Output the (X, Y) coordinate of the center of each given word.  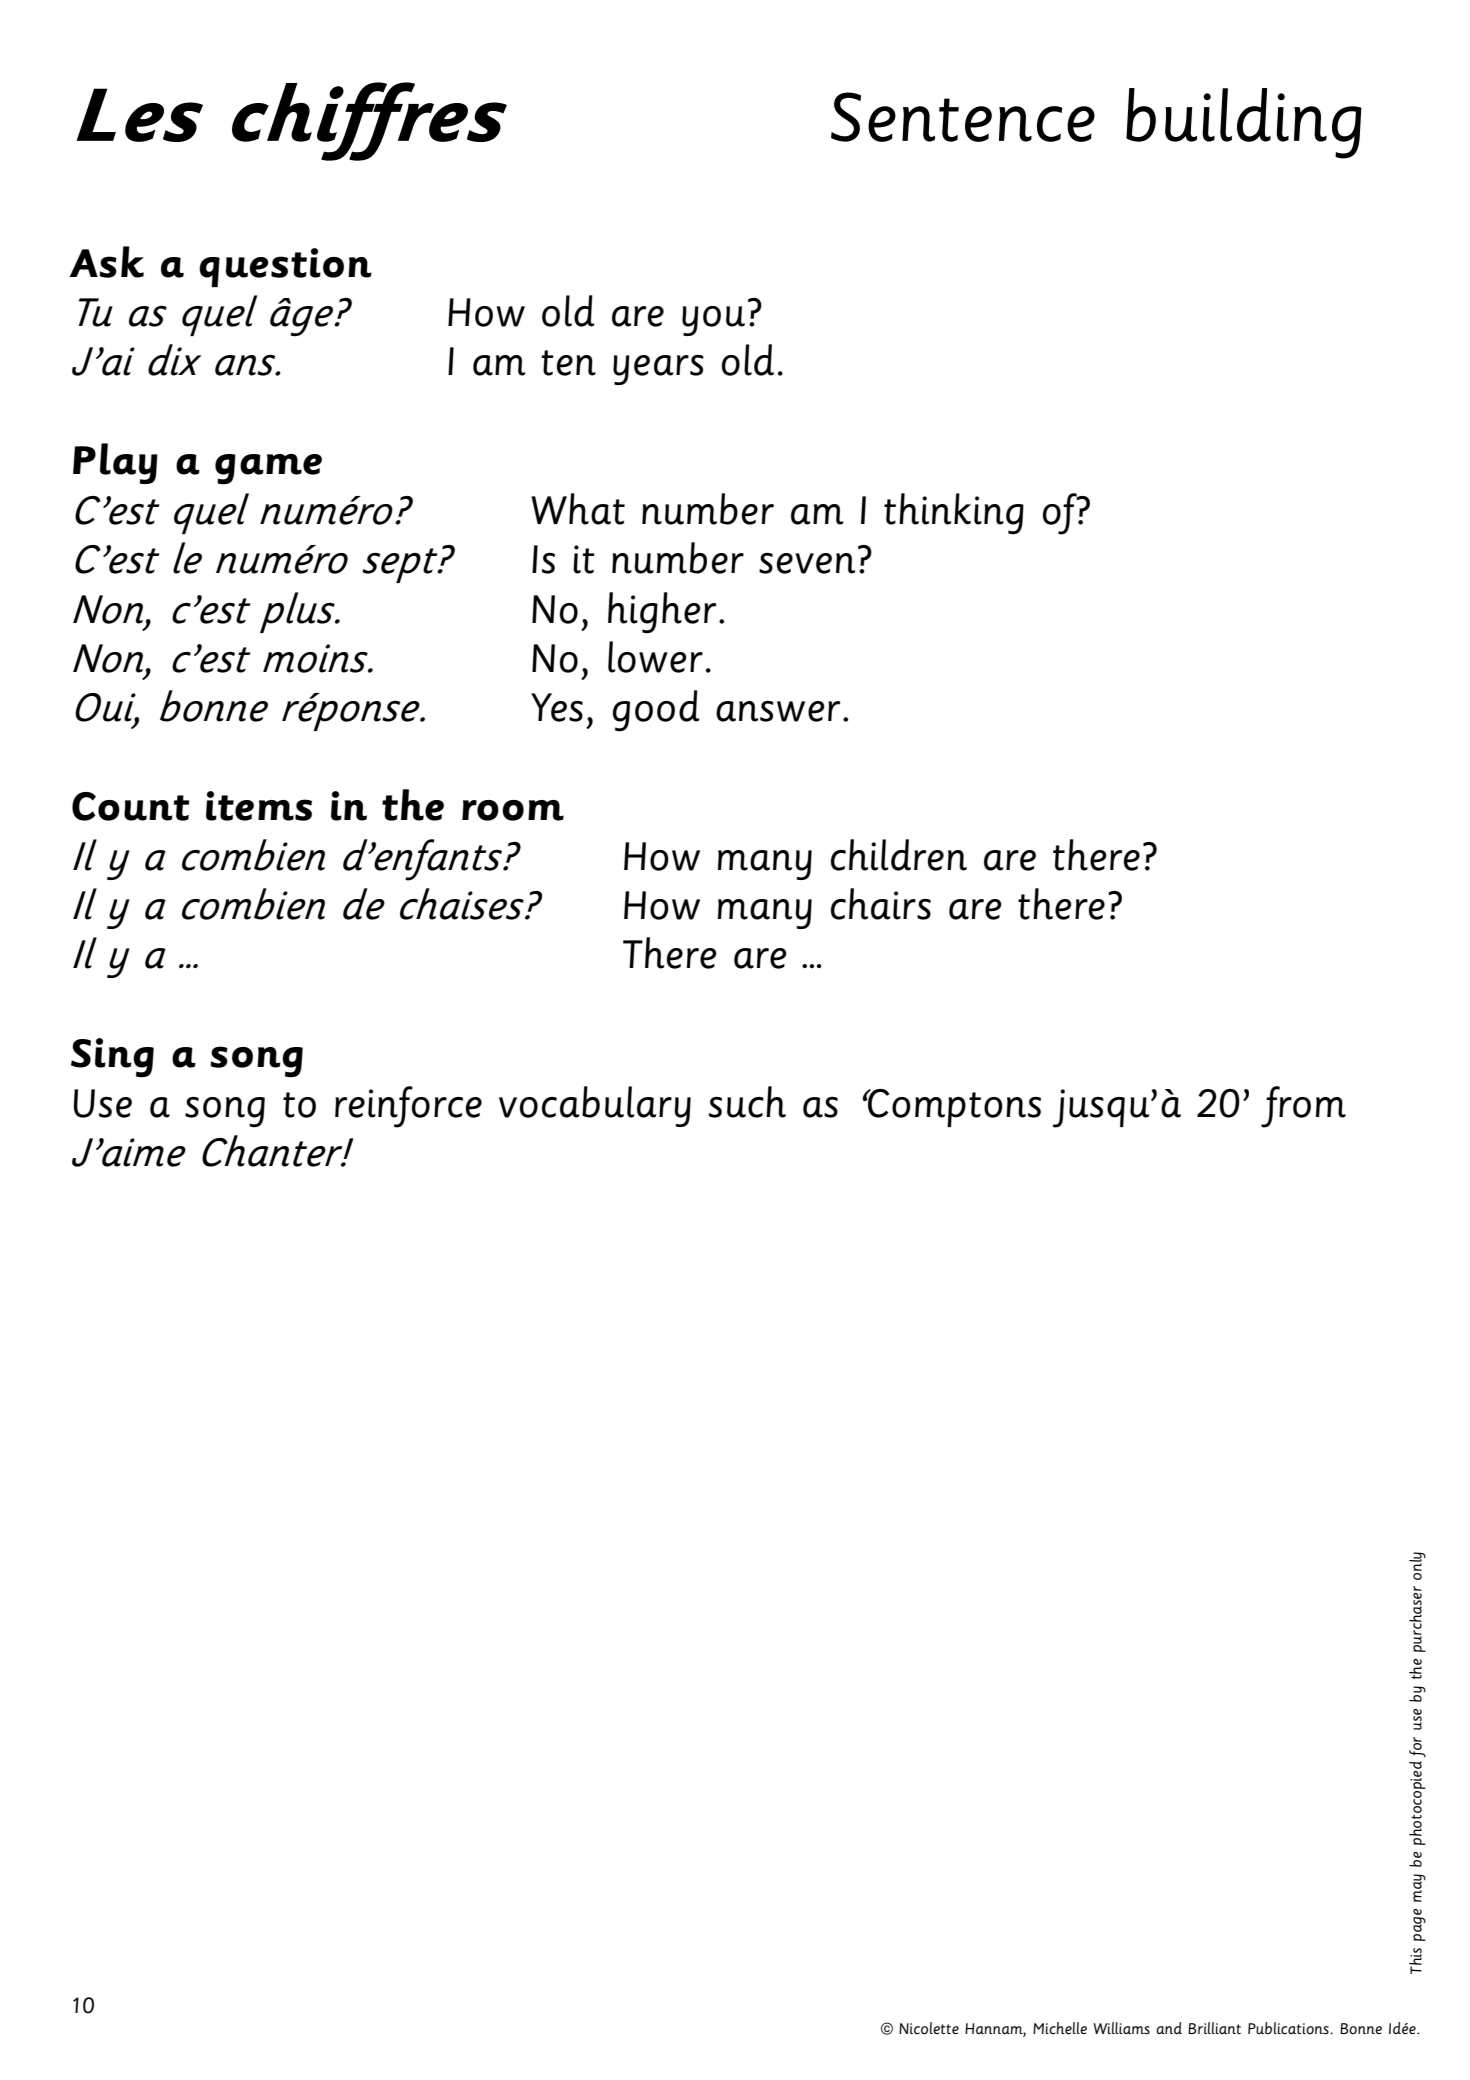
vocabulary (595, 1106)
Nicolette (929, 2028)
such (747, 1102)
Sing (112, 1058)
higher (662, 613)
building (1244, 123)
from (1303, 1107)
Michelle (1060, 2028)
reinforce (408, 1107)
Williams (1121, 2028)
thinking (954, 514)
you (713, 321)
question (285, 267)
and (1169, 2028)
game (268, 469)
